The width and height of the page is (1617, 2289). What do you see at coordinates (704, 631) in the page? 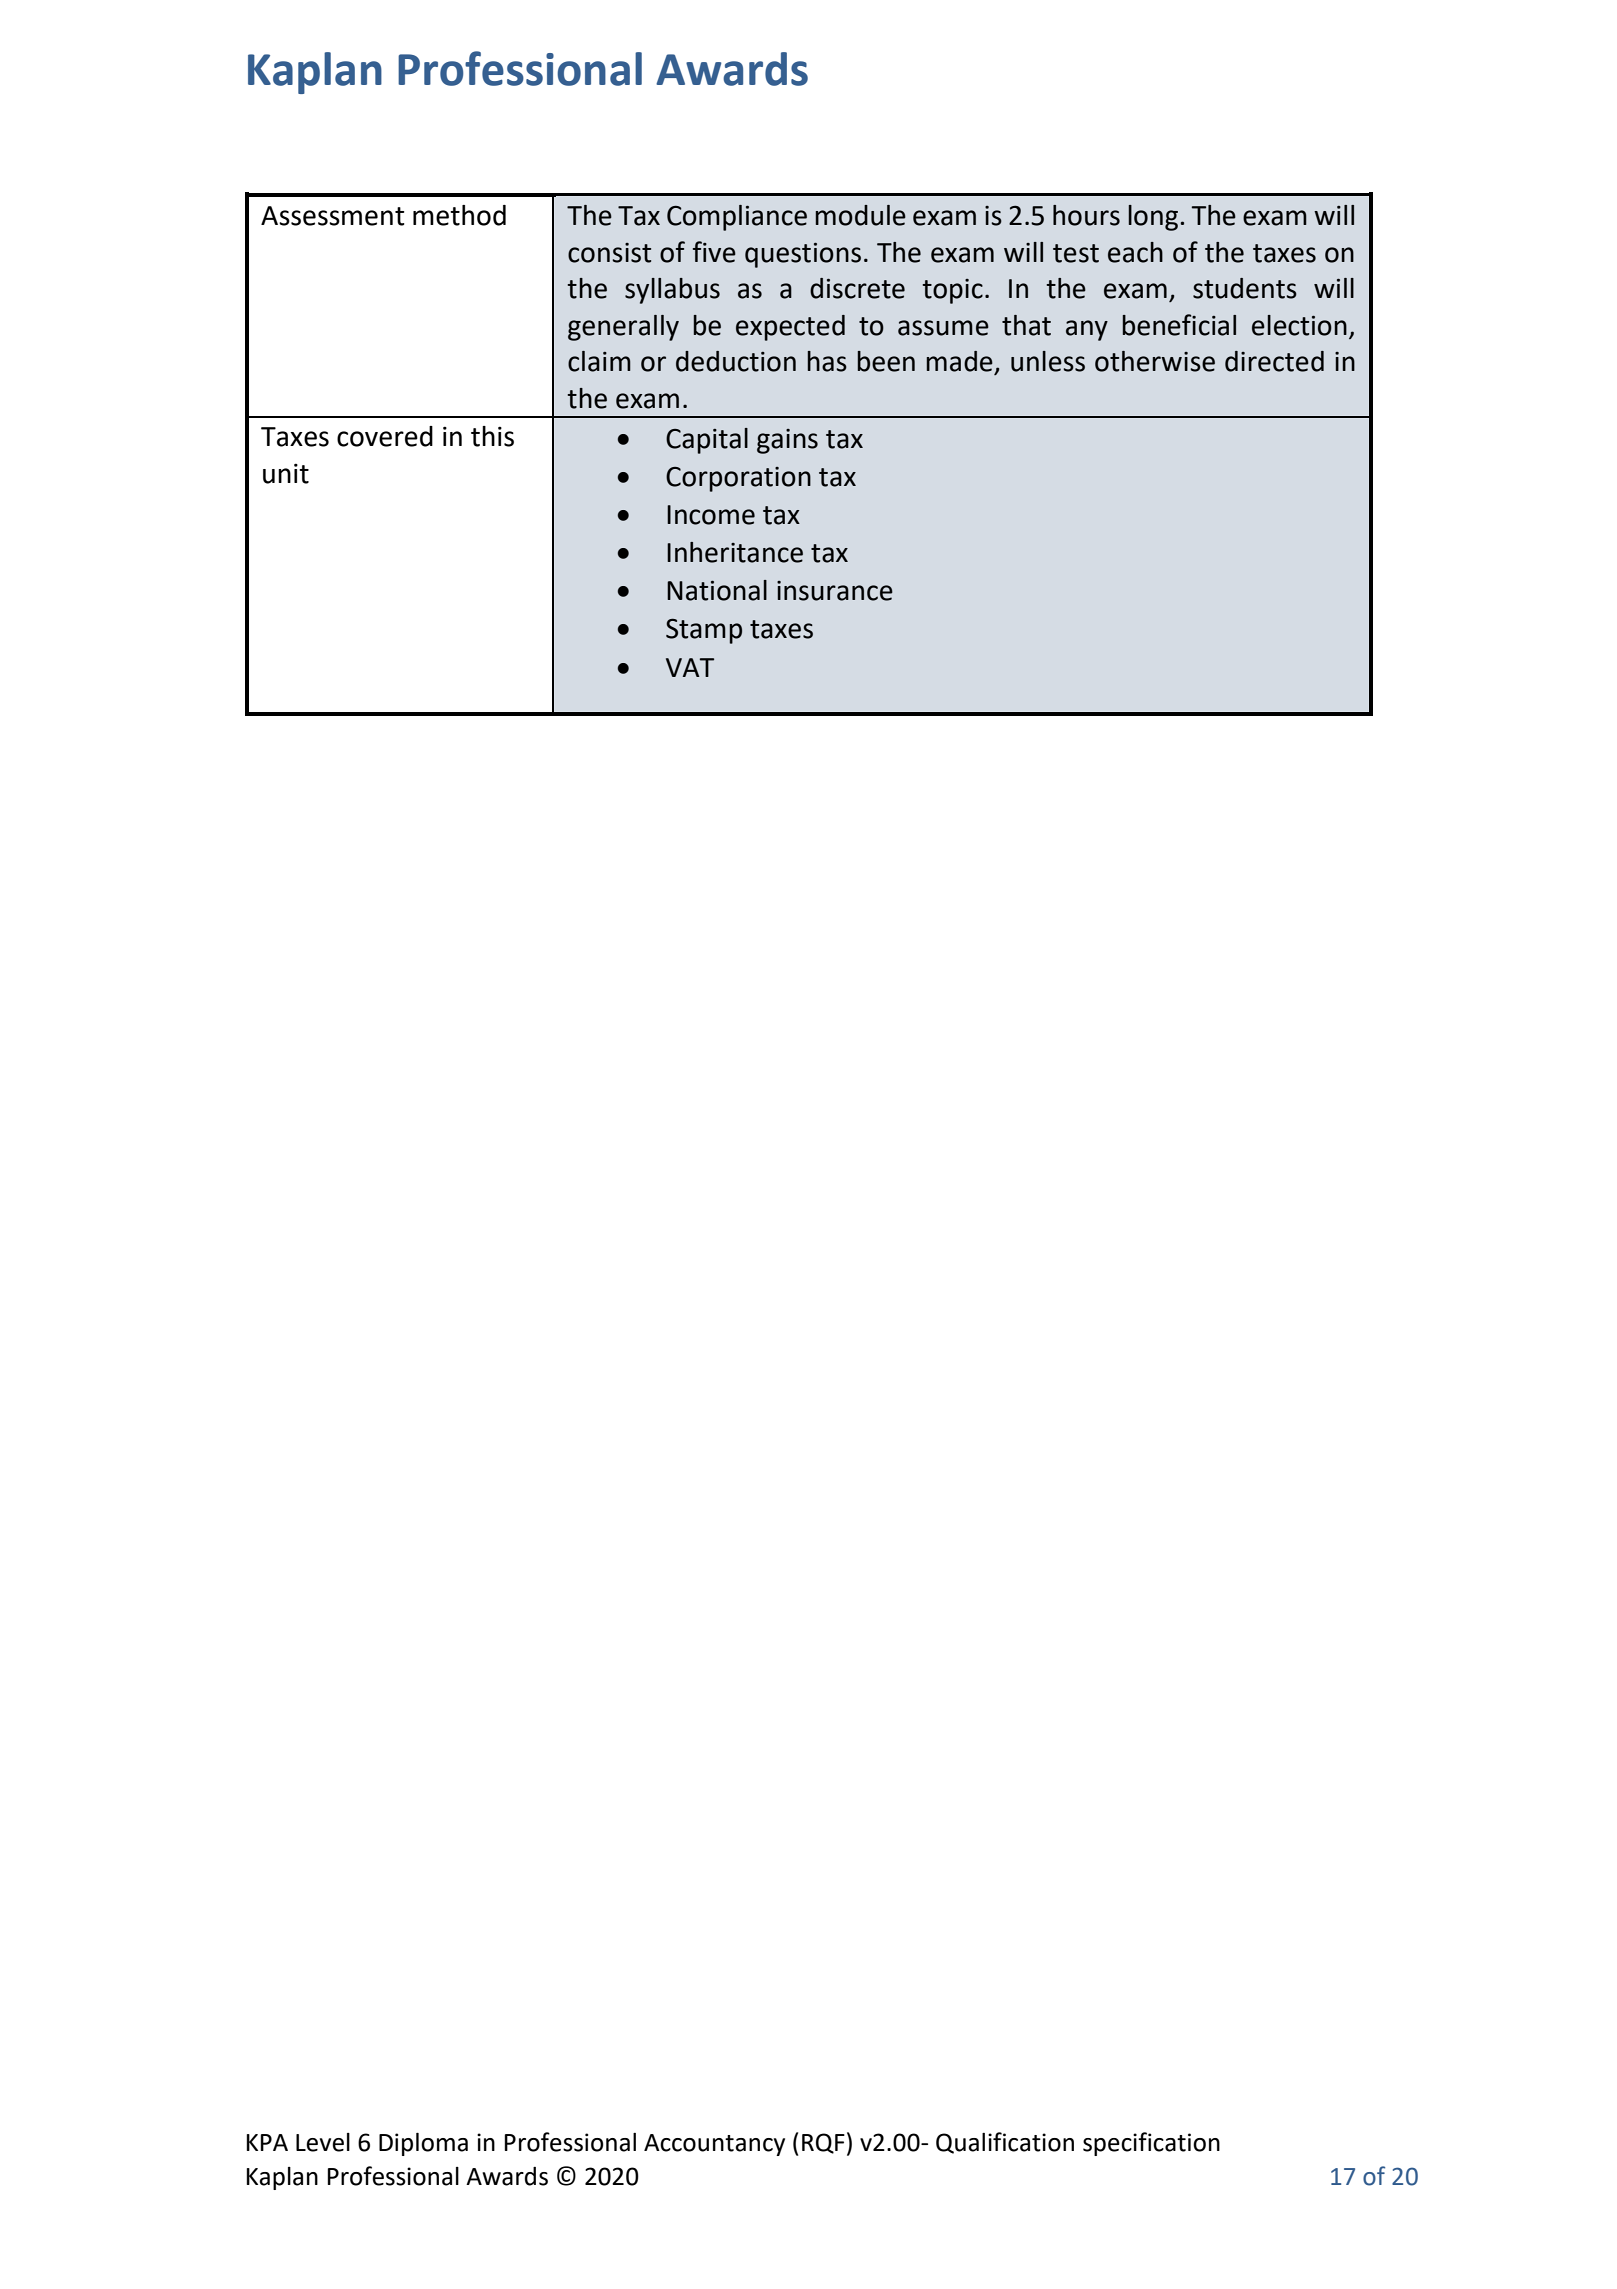
I see `Stamp` at bounding box center [704, 631].
